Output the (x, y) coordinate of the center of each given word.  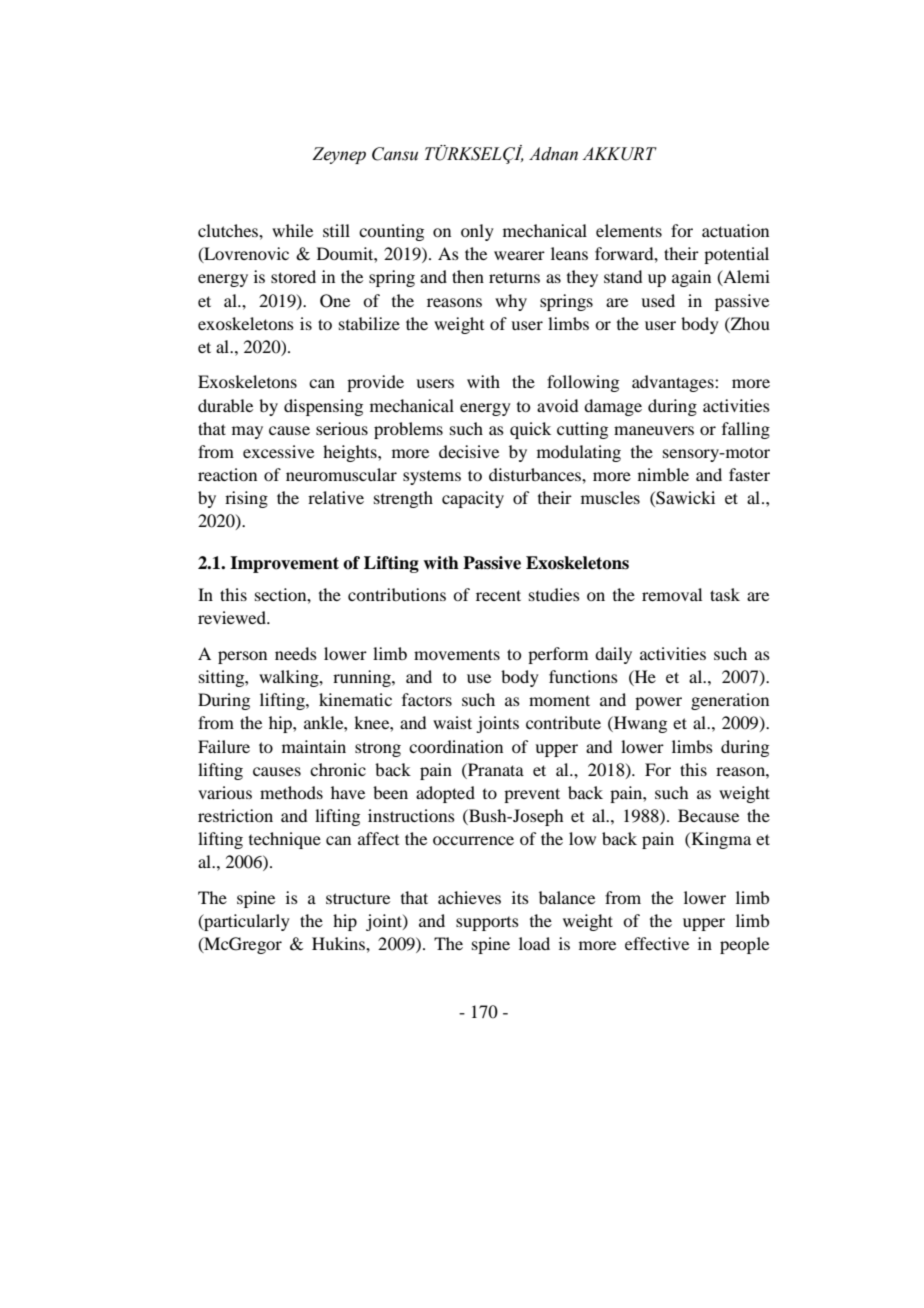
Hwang (639, 724)
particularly (246, 922)
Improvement (284, 564)
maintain (314, 746)
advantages (674, 383)
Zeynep (339, 155)
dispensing (323, 407)
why (511, 302)
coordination (456, 746)
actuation (735, 230)
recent (498, 595)
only (477, 232)
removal (672, 594)
